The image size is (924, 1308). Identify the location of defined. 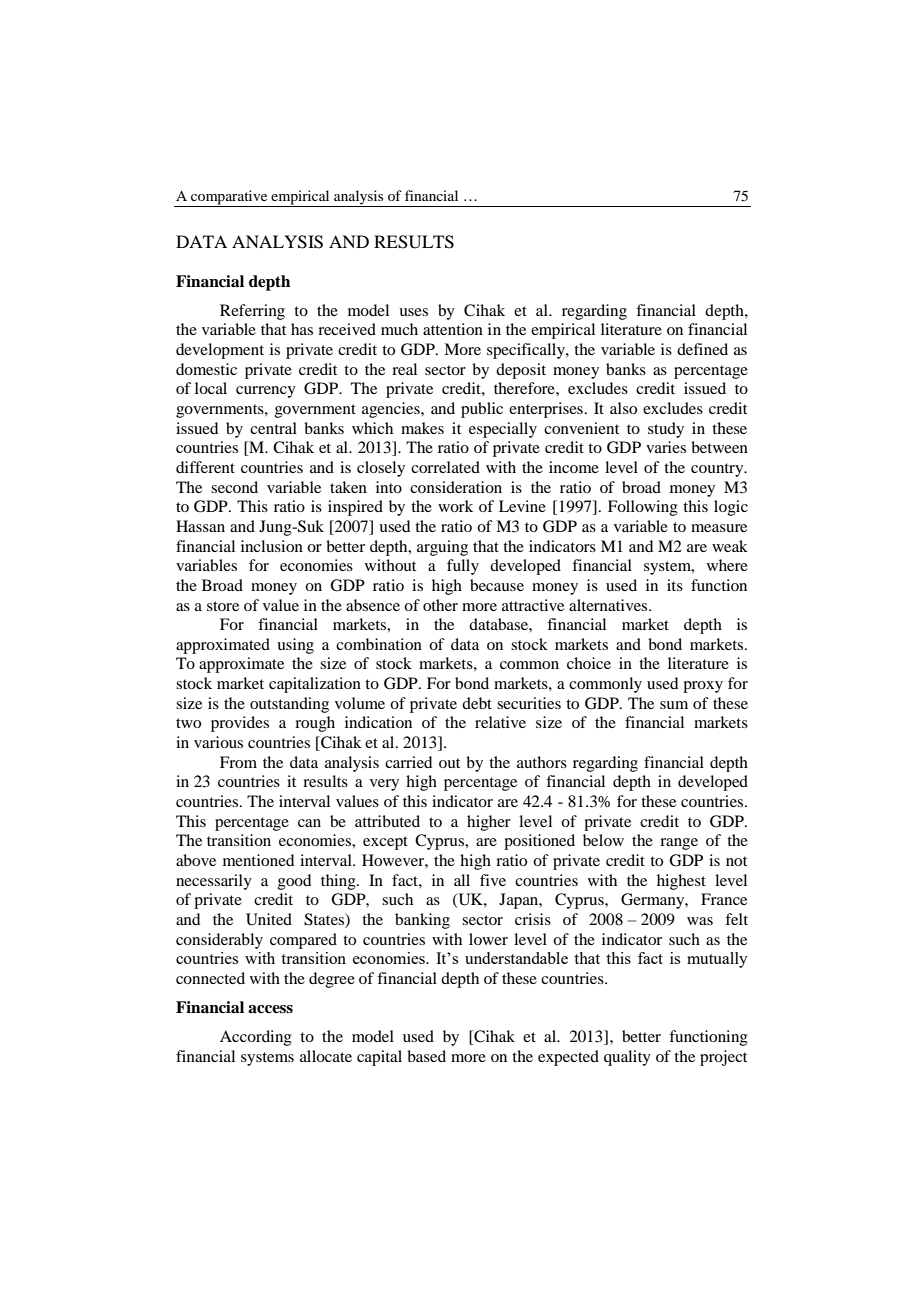
(702, 349).
